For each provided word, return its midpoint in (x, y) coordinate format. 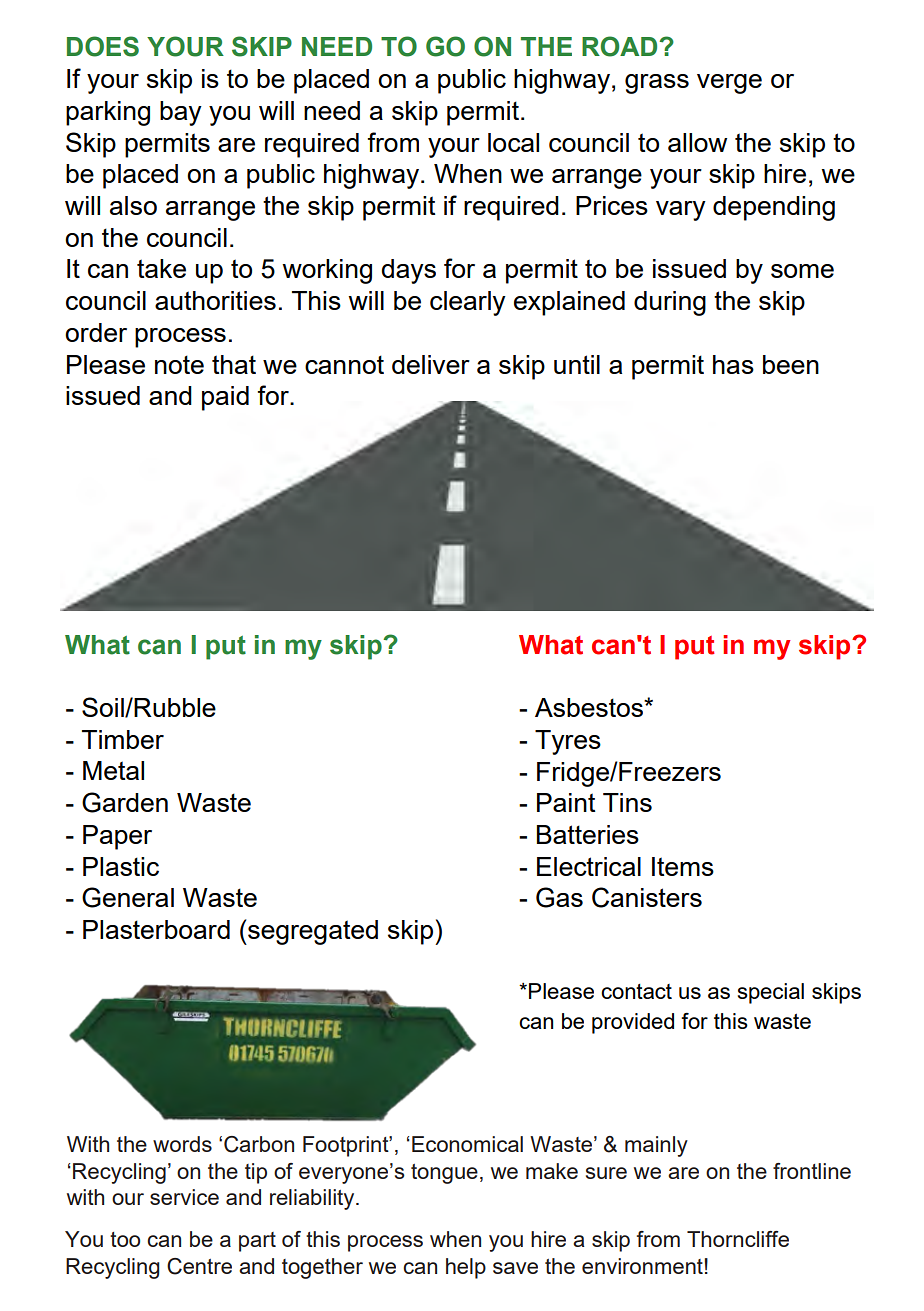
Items (683, 866)
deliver (431, 364)
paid (225, 398)
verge (729, 84)
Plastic (121, 866)
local (513, 142)
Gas (559, 897)
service (184, 1197)
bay (181, 113)
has (733, 364)
